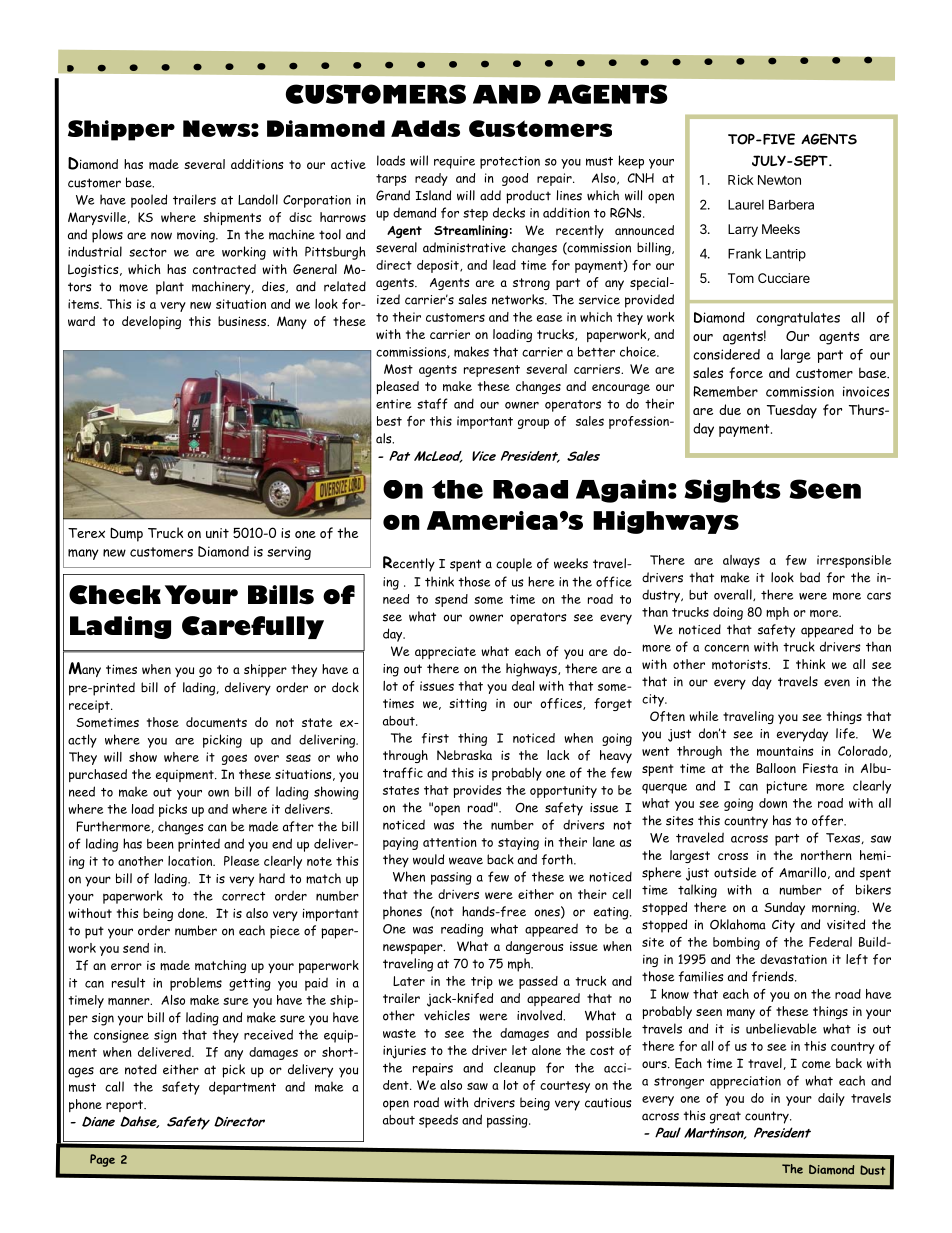 The image size is (952, 1233). What do you see at coordinates (492, 371) in the screenshot?
I see `represent` at bounding box center [492, 371].
